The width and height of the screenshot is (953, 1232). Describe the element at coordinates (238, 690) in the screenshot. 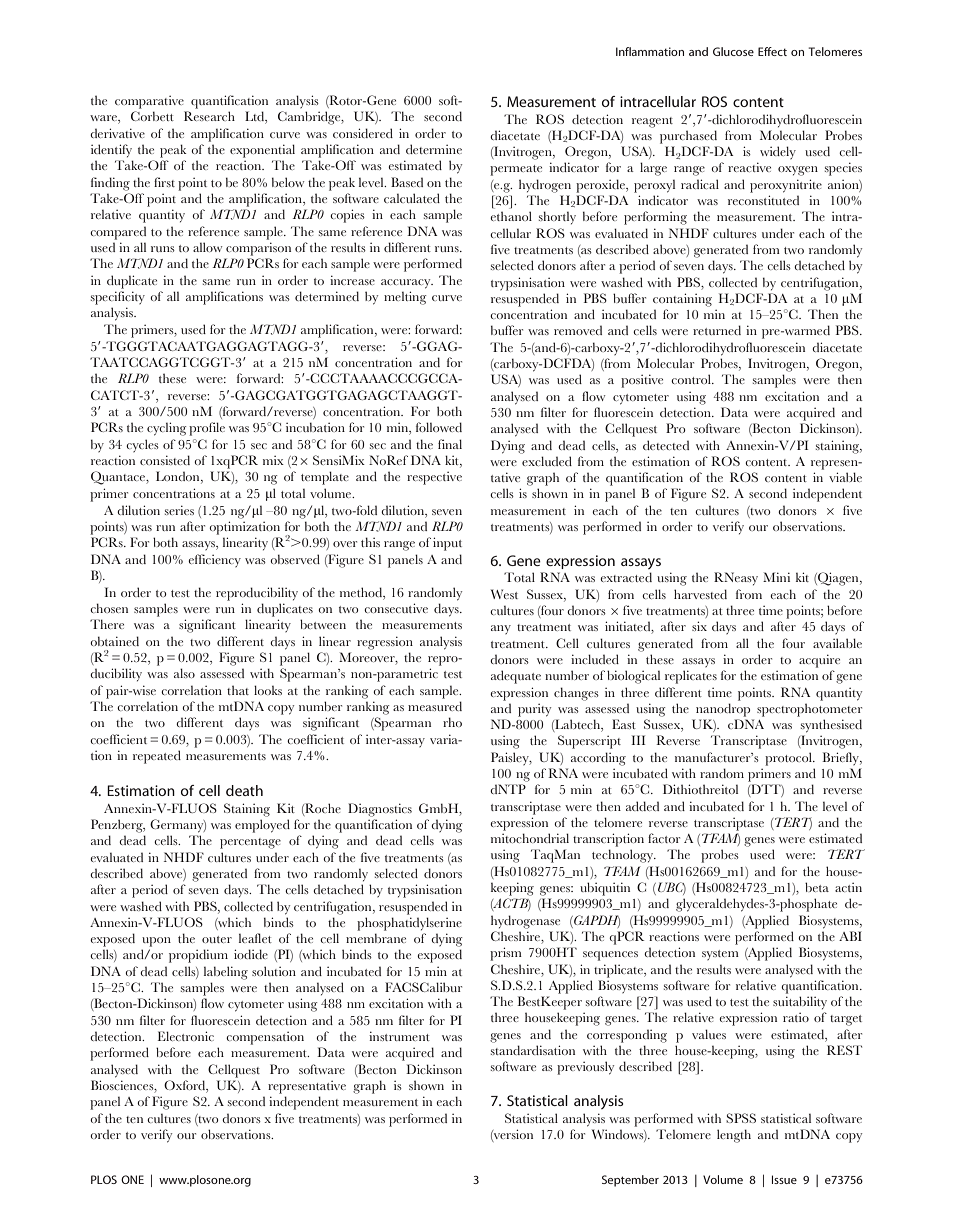

I see `that` at that location.
